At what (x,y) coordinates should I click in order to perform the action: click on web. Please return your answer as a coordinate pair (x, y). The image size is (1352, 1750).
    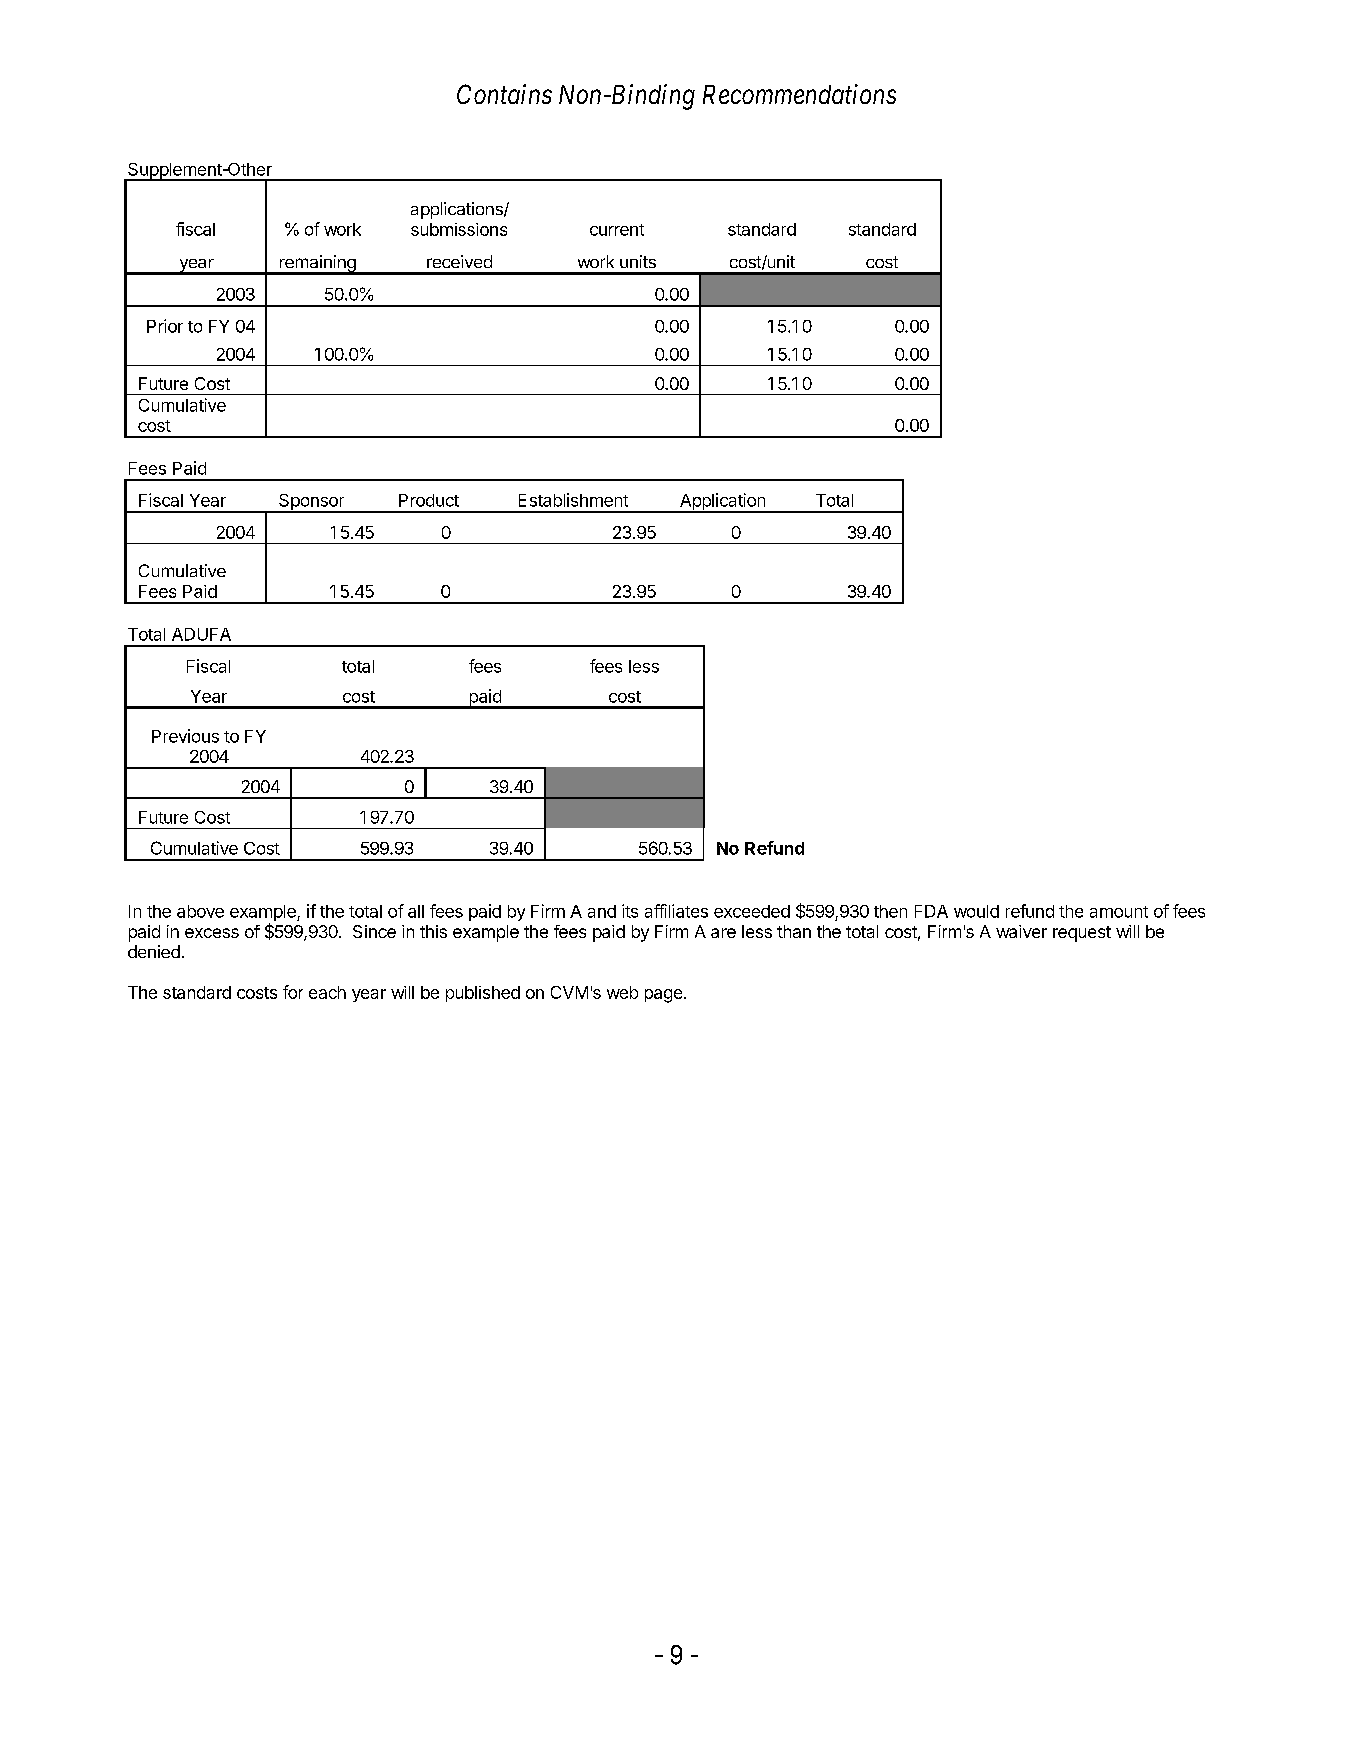
    Looking at the image, I should click on (622, 992).
